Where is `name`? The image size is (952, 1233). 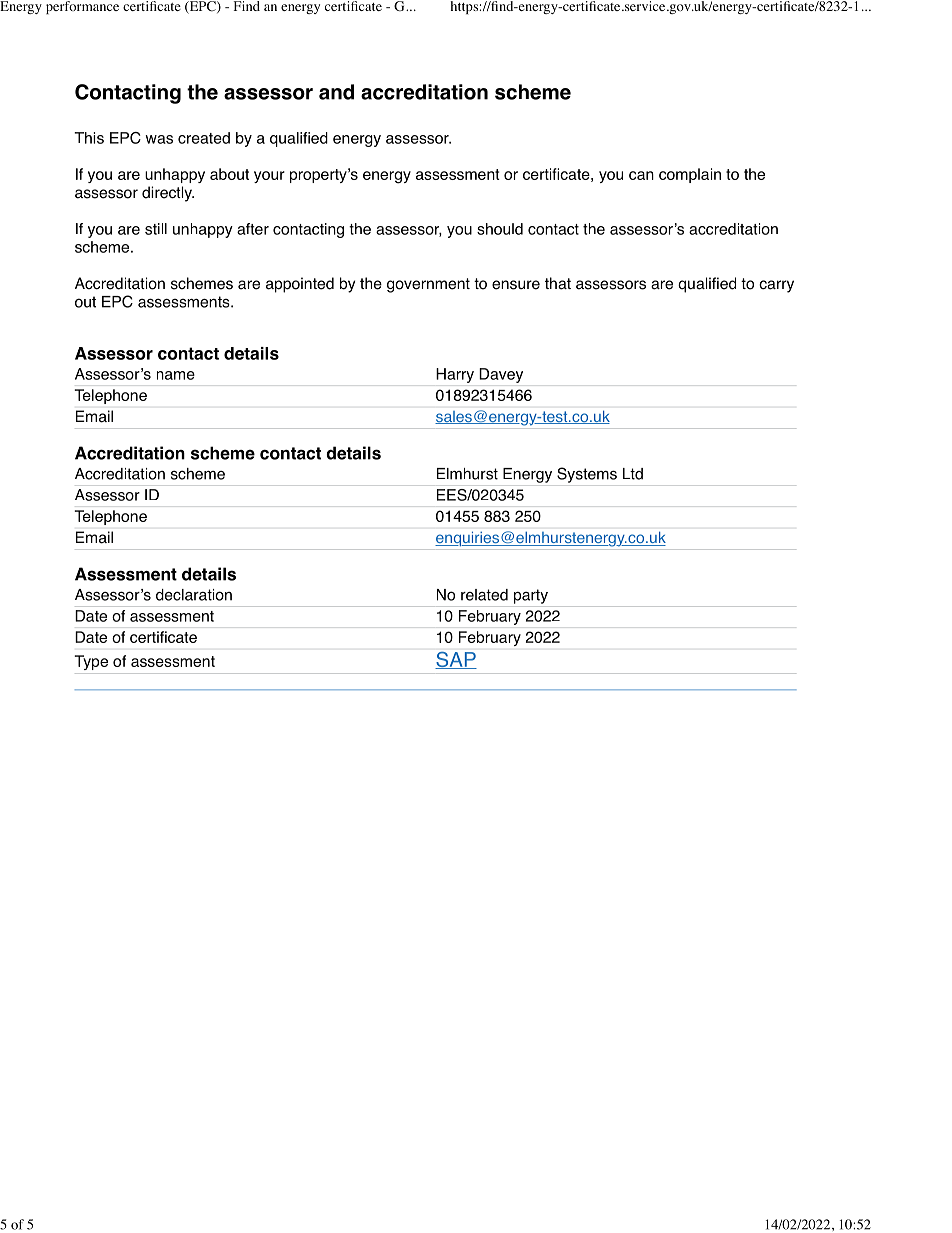 name is located at coordinates (176, 375).
